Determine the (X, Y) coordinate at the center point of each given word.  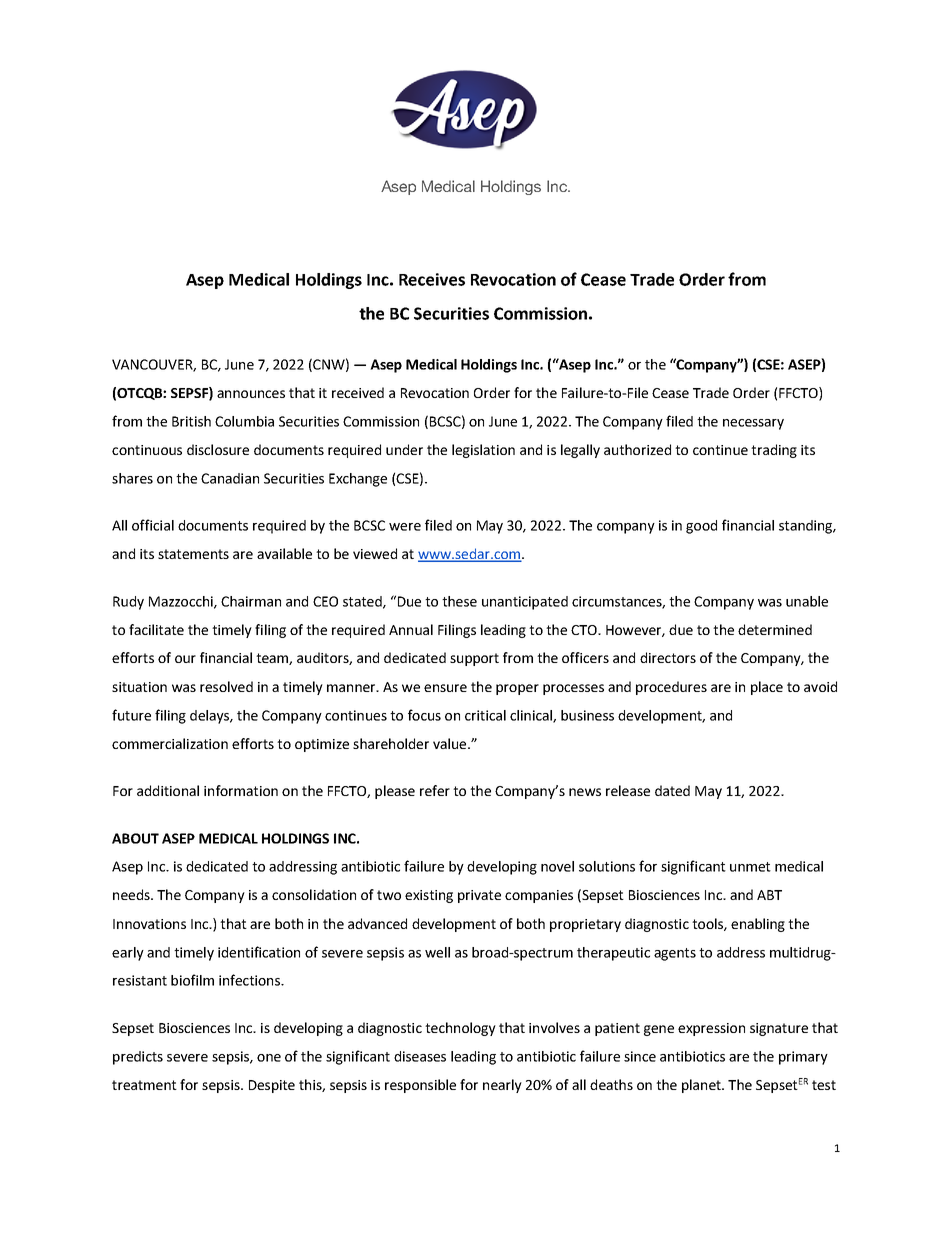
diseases (420, 1056)
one (269, 1058)
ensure (445, 688)
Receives (432, 279)
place (767, 688)
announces (251, 394)
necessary (753, 424)
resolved (226, 686)
